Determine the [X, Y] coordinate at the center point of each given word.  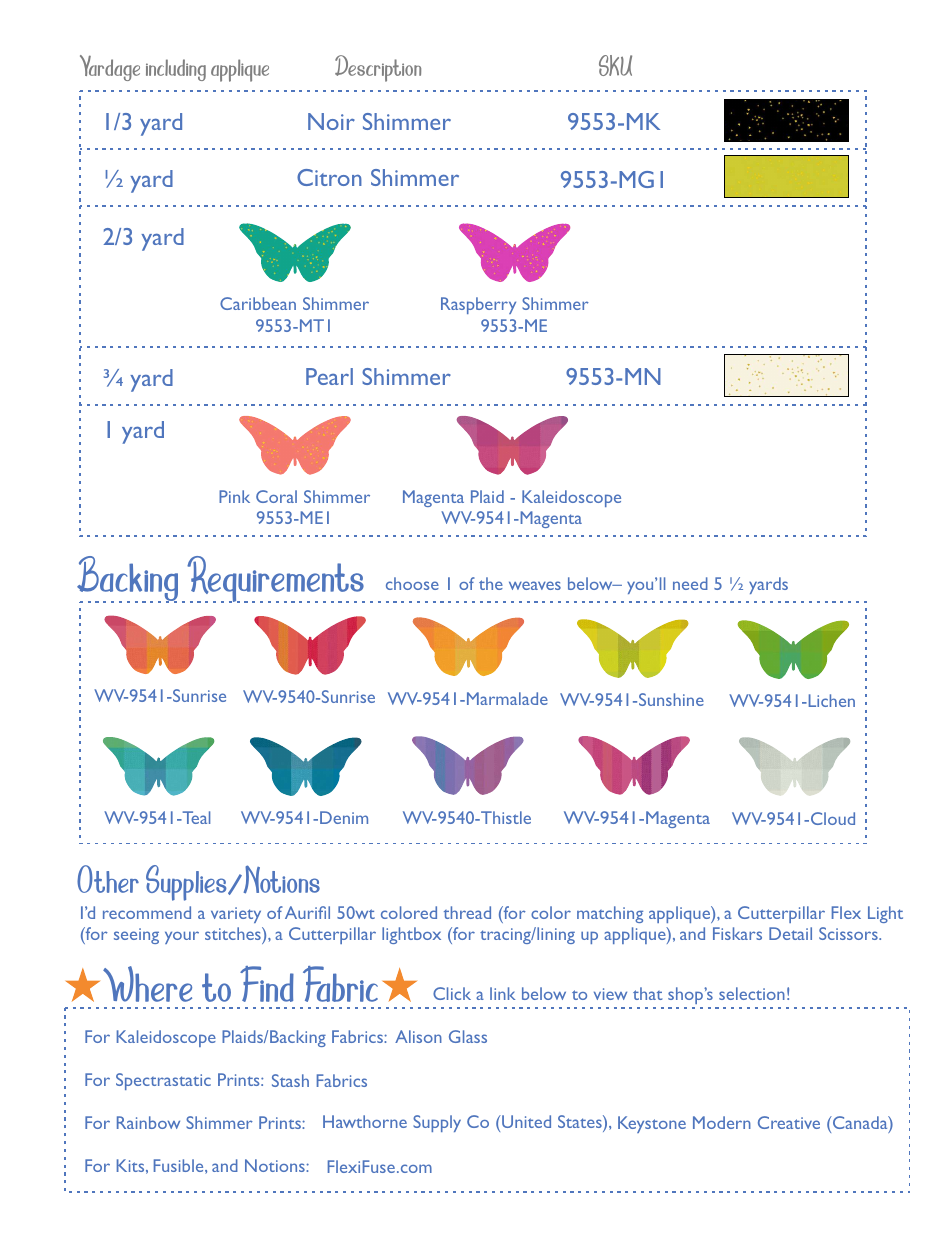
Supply [437, 1123]
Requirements [276, 579]
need [690, 583]
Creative [789, 1122]
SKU [615, 65]
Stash [290, 1080]
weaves [535, 585]
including [176, 70]
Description [378, 68]
